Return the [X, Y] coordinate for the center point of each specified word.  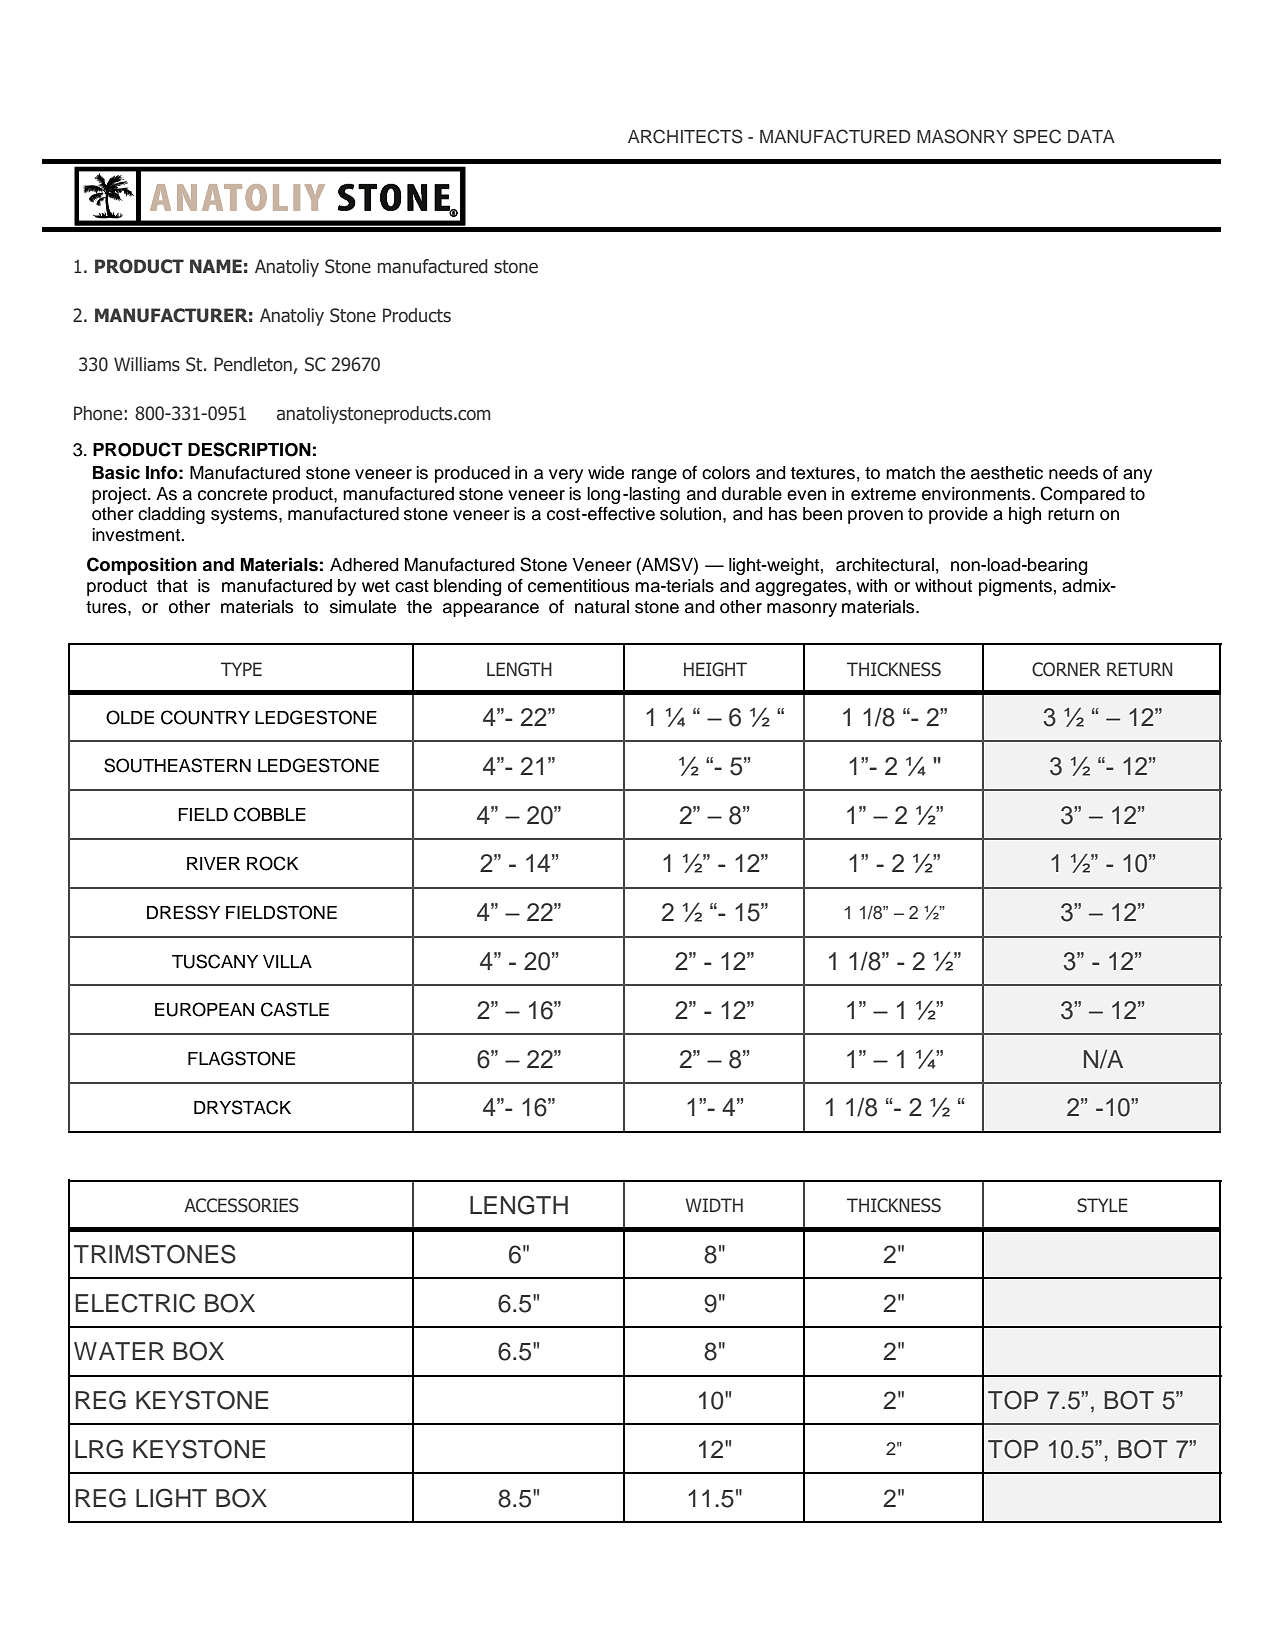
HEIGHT [715, 669]
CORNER [1066, 669]
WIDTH [714, 1205]
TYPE [241, 669]
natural [602, 607]
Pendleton [254, 365]
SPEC [1037, 136]
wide [606, 473]
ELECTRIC [135, 1303]
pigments [1015, 587]
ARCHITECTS [685, 136]
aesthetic [1007, 473]
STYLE [1102, 1205]
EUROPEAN [204, 1009]
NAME [216, 266]
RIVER [213, 863]
